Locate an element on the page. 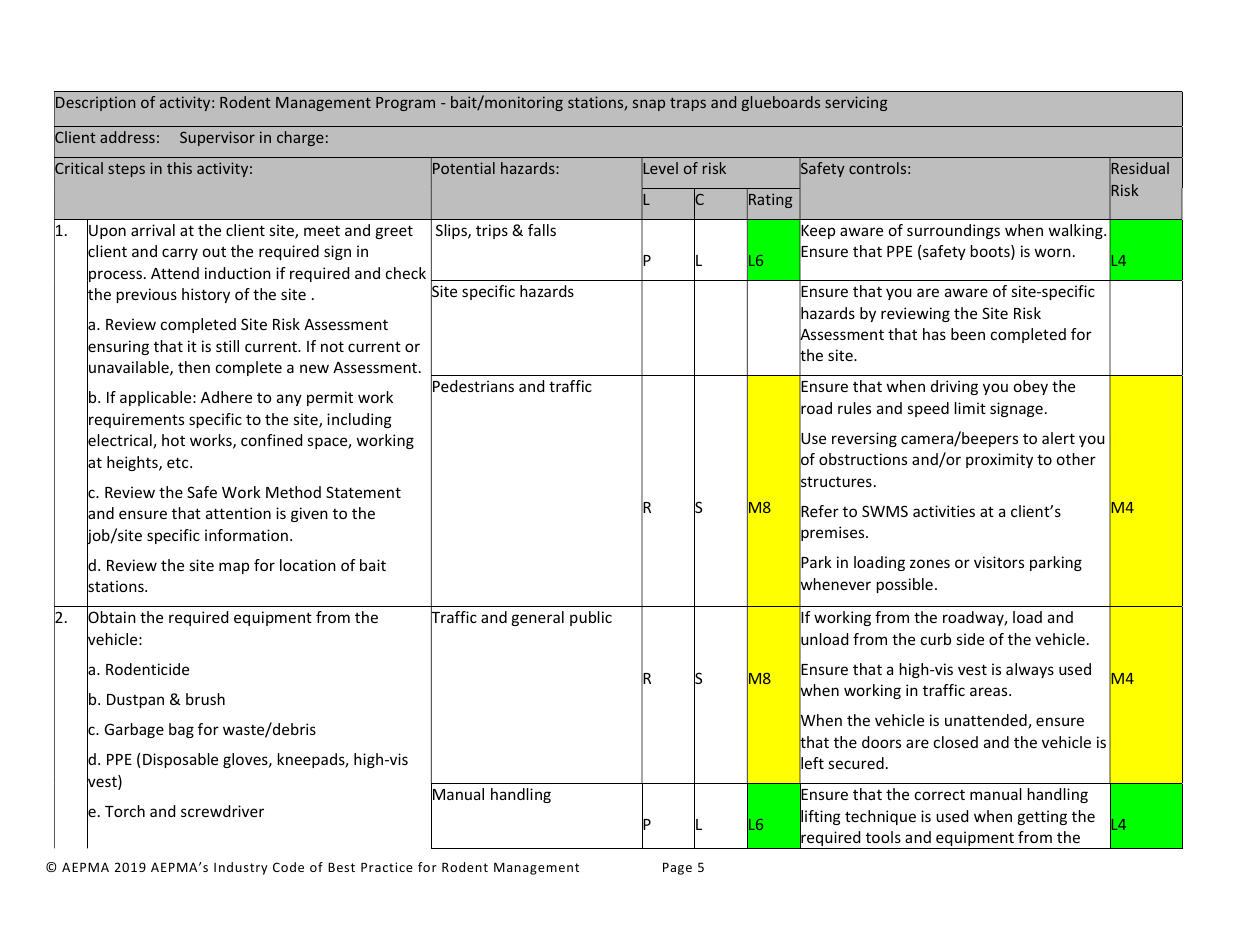 This page has width=1233, height=952. snap is located at coordinates (649, 105).
